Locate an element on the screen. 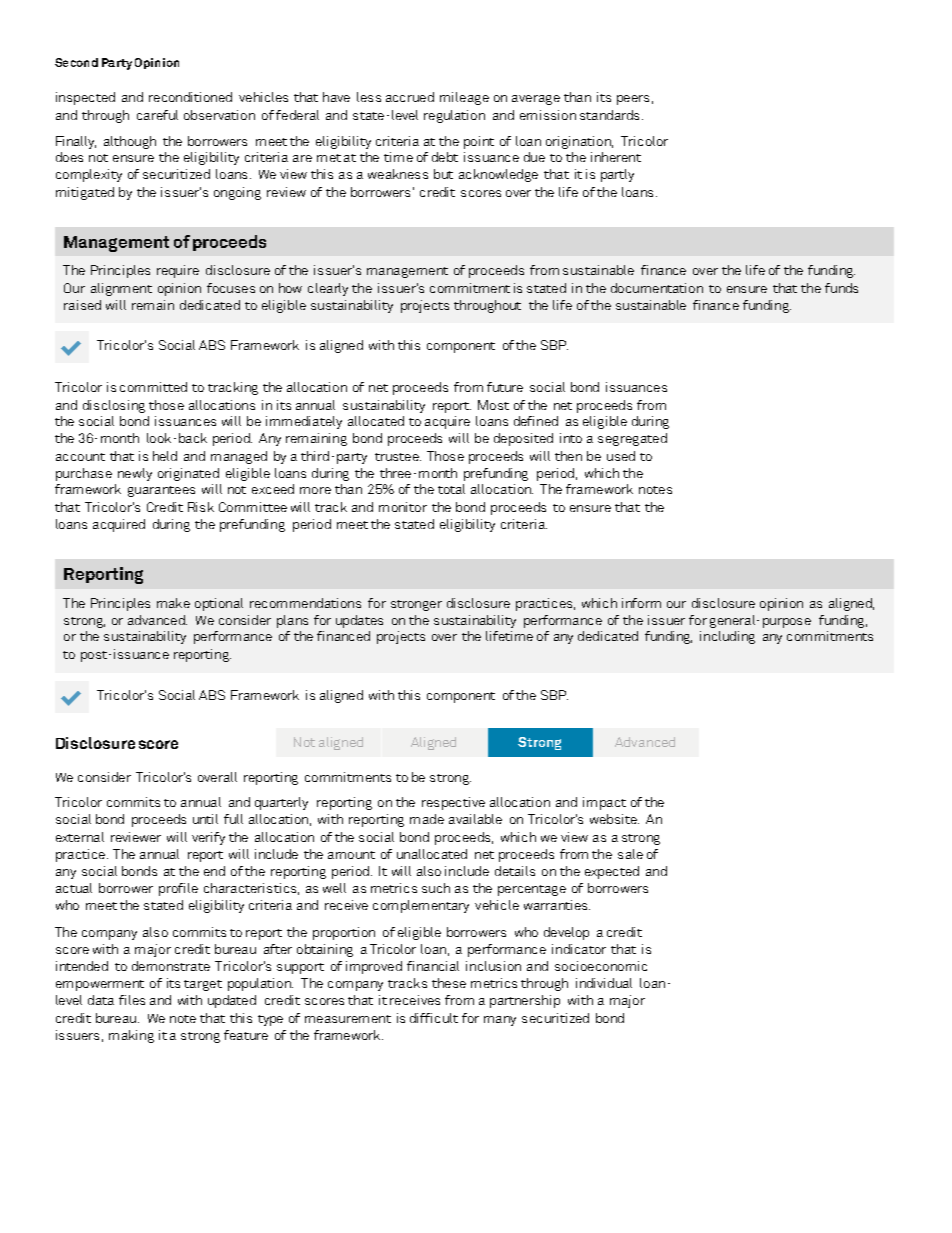 The height and width of the screenshot is (1233, 952). reconditioned is located at coordinates (190, 97).
